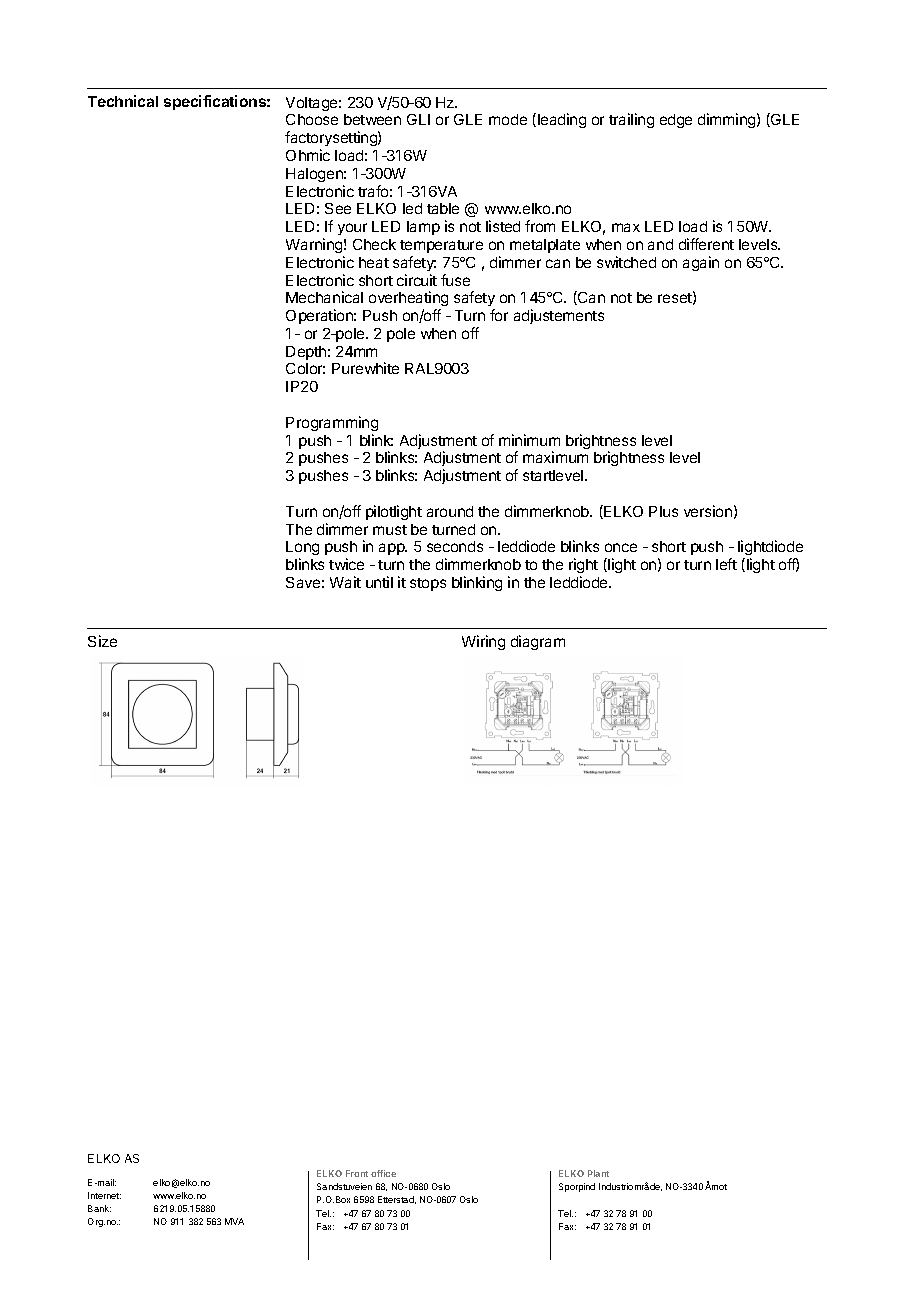 The image size is (924, 1308). What do you see at coordinates (418, 119) in the screenshot?
I see `GLI` at bounding box center [418, 119].
